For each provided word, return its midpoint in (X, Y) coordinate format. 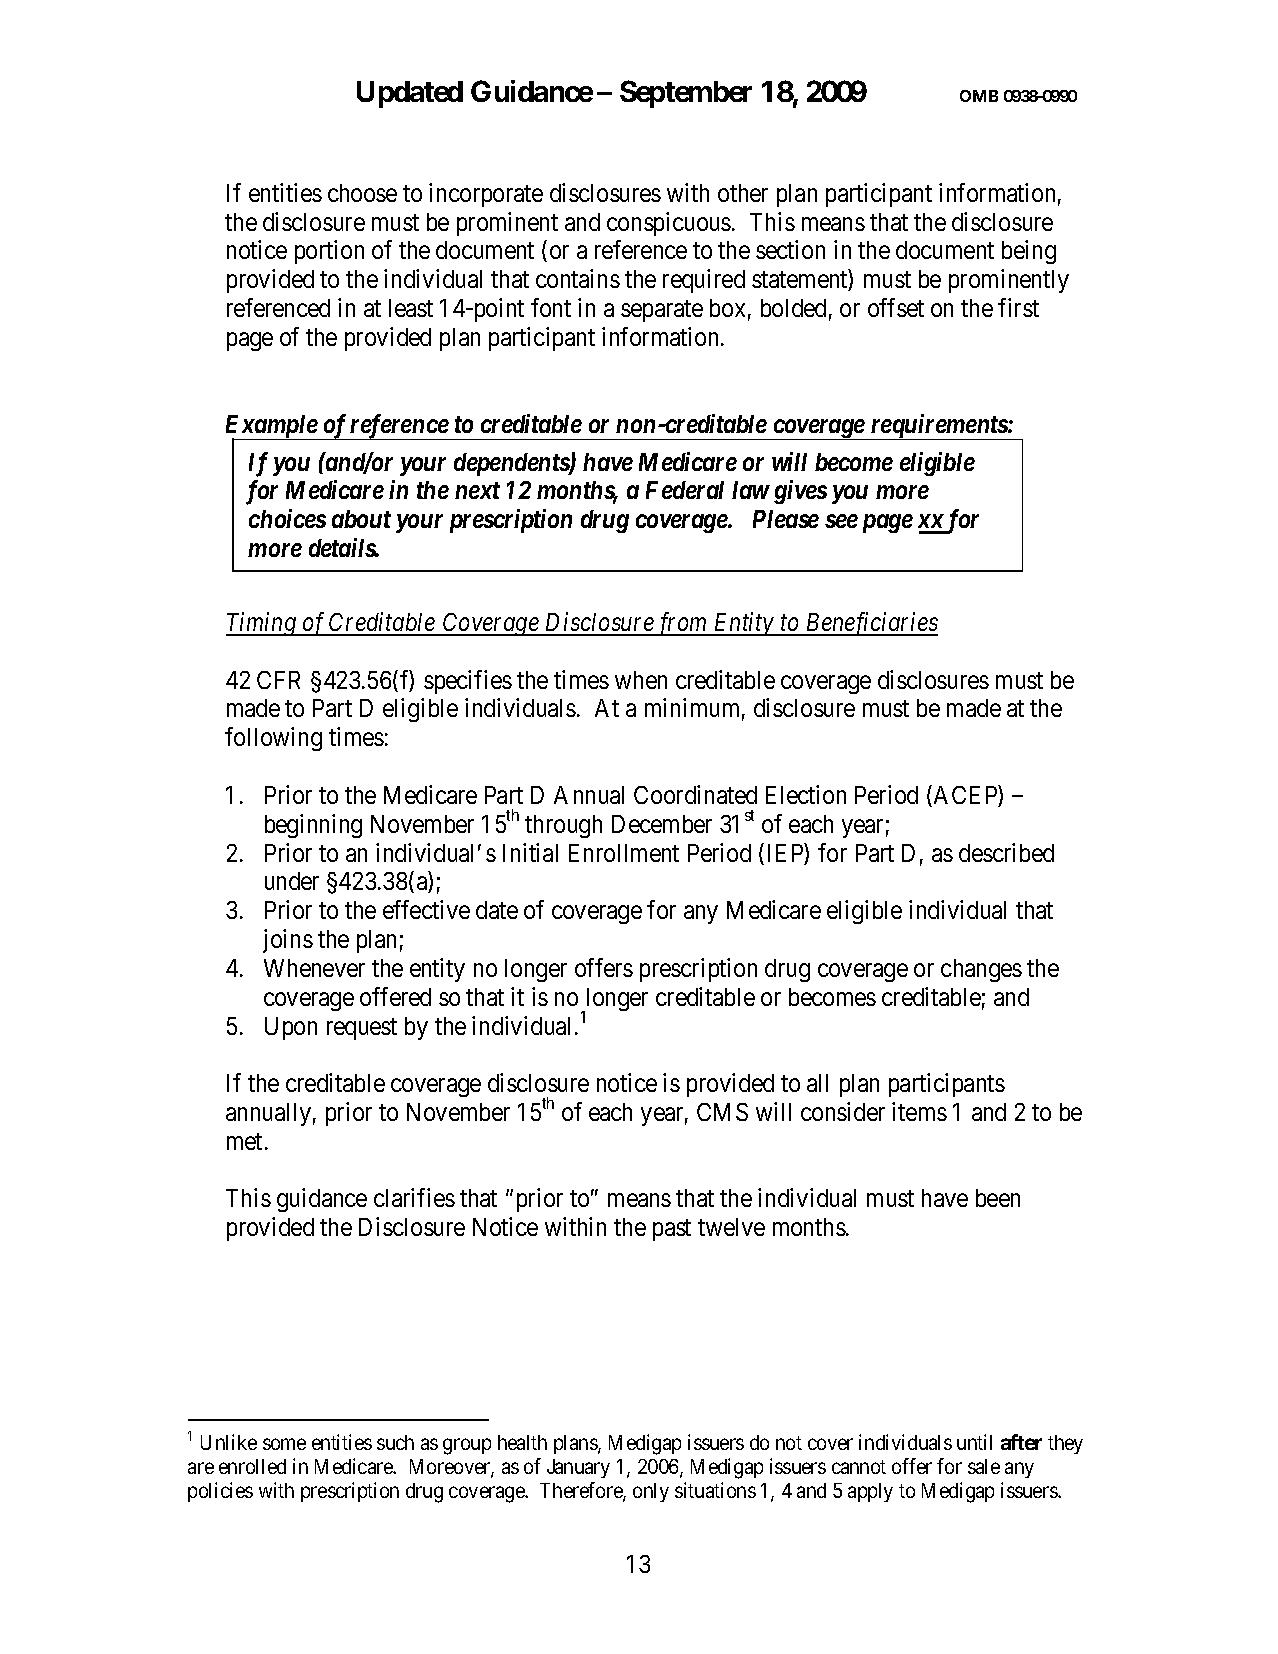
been (998, 1198)
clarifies (414, 1197)
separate (662, 311)
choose (362, 193)
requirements (938, 427)
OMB (979, 96)
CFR (278, 680)
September (686, 94)
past (672, 1230)
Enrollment (624, 853)
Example (272, 428)
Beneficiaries (870, 624)
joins (288, 941)
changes (981, 970)
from (682, 624)
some (284, 1444)
